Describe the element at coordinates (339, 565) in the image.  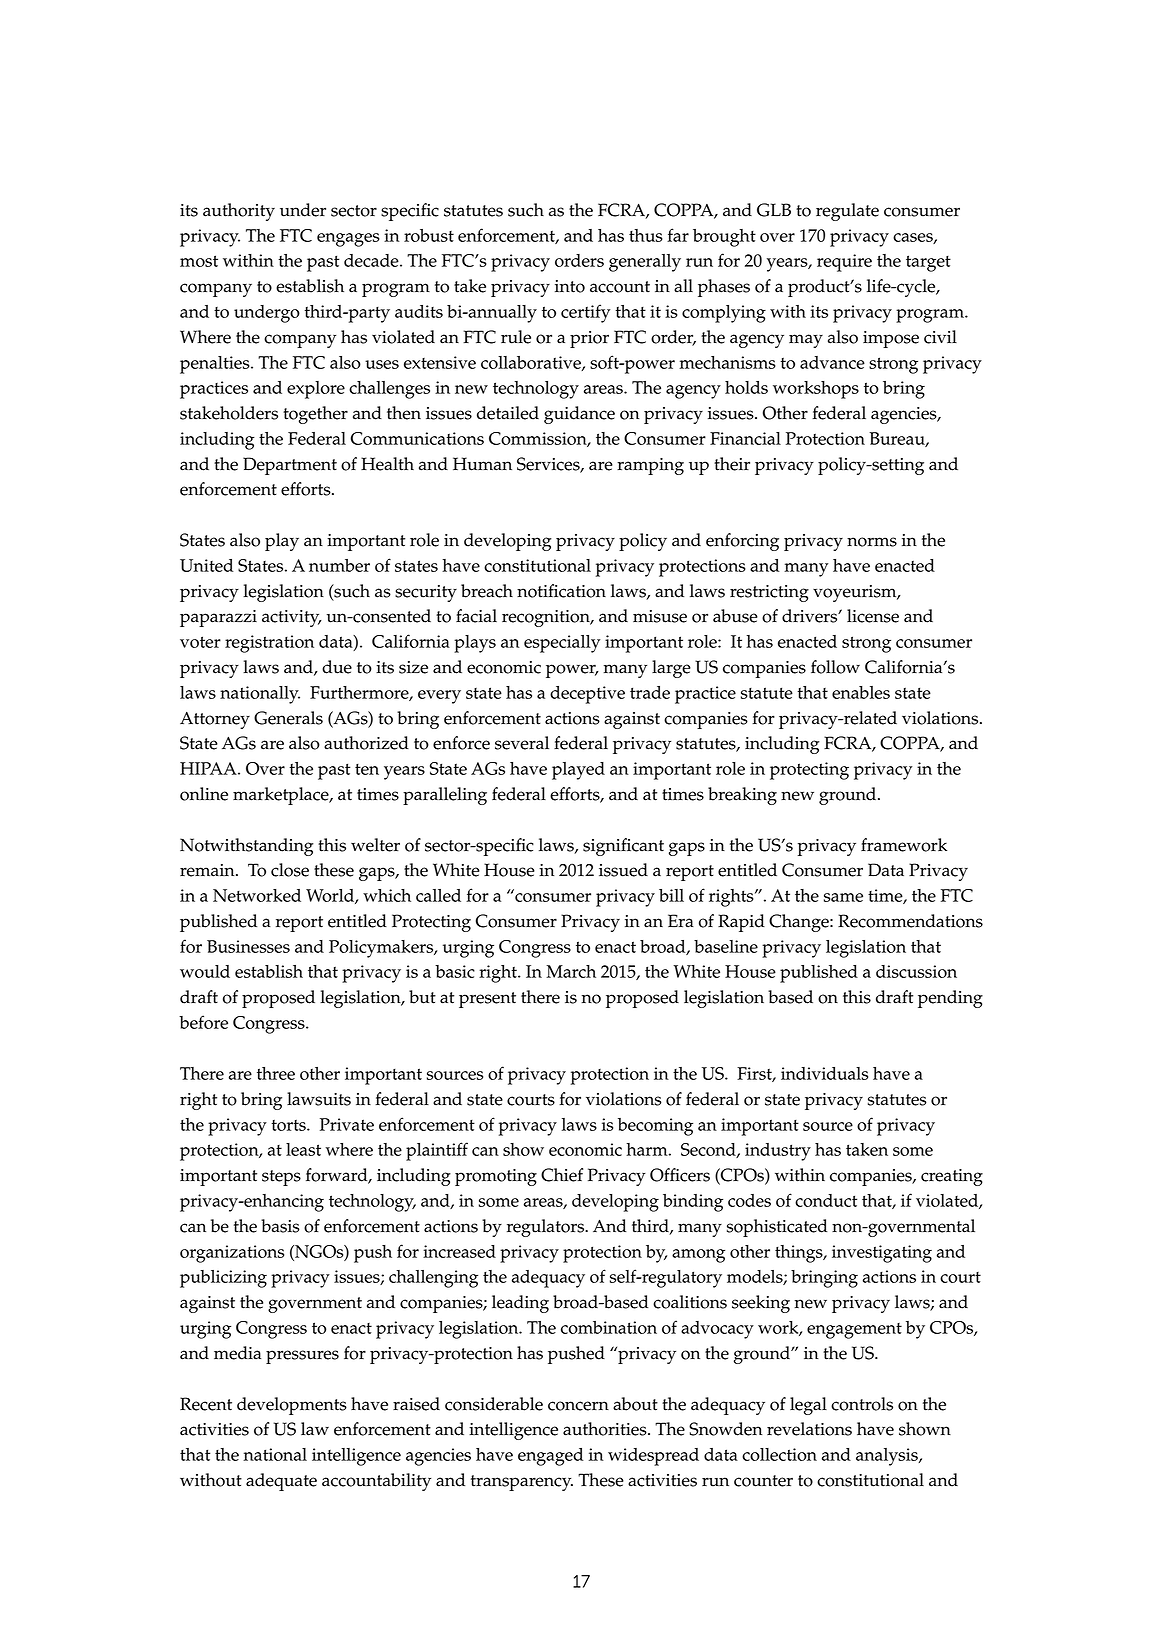
I see `number` at that location.
